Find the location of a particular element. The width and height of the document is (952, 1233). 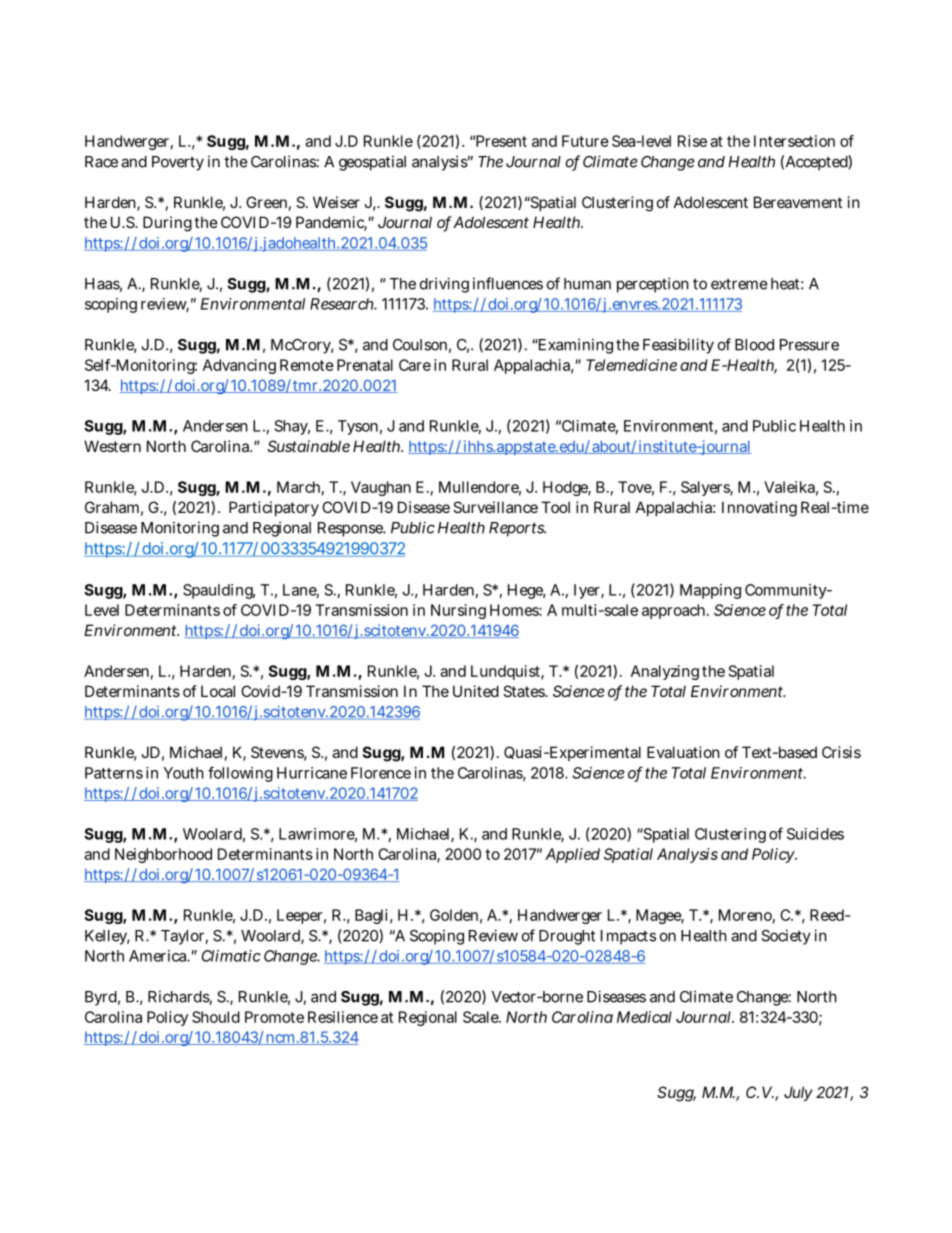

Surveillance is located at coordinates (495, 507).
